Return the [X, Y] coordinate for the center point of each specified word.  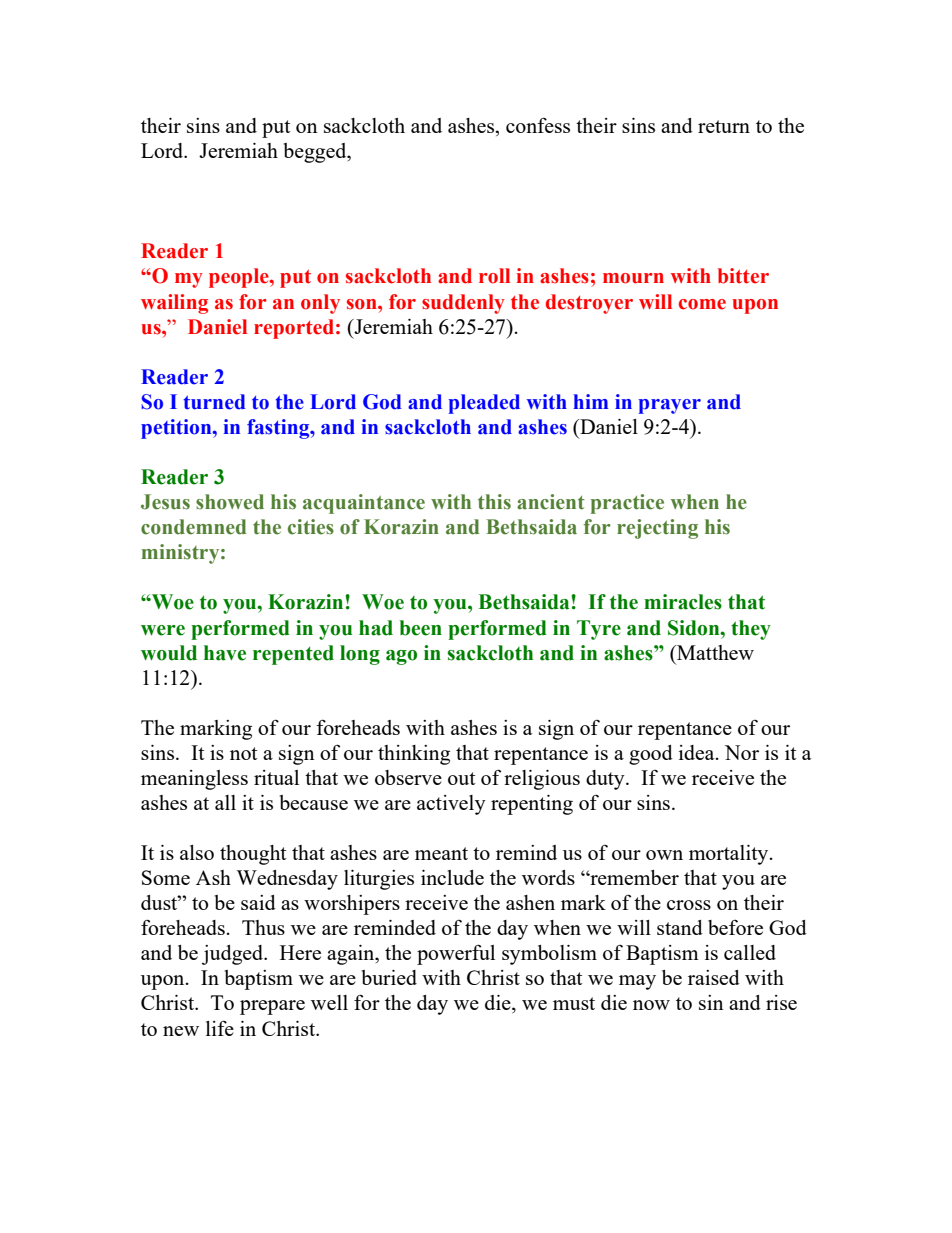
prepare [272, 1007]
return [724, 126]
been [420, 628]
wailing [174, 304]
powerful [456, 954]
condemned [193, 527]
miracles [683, 602]
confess [538, 125]
